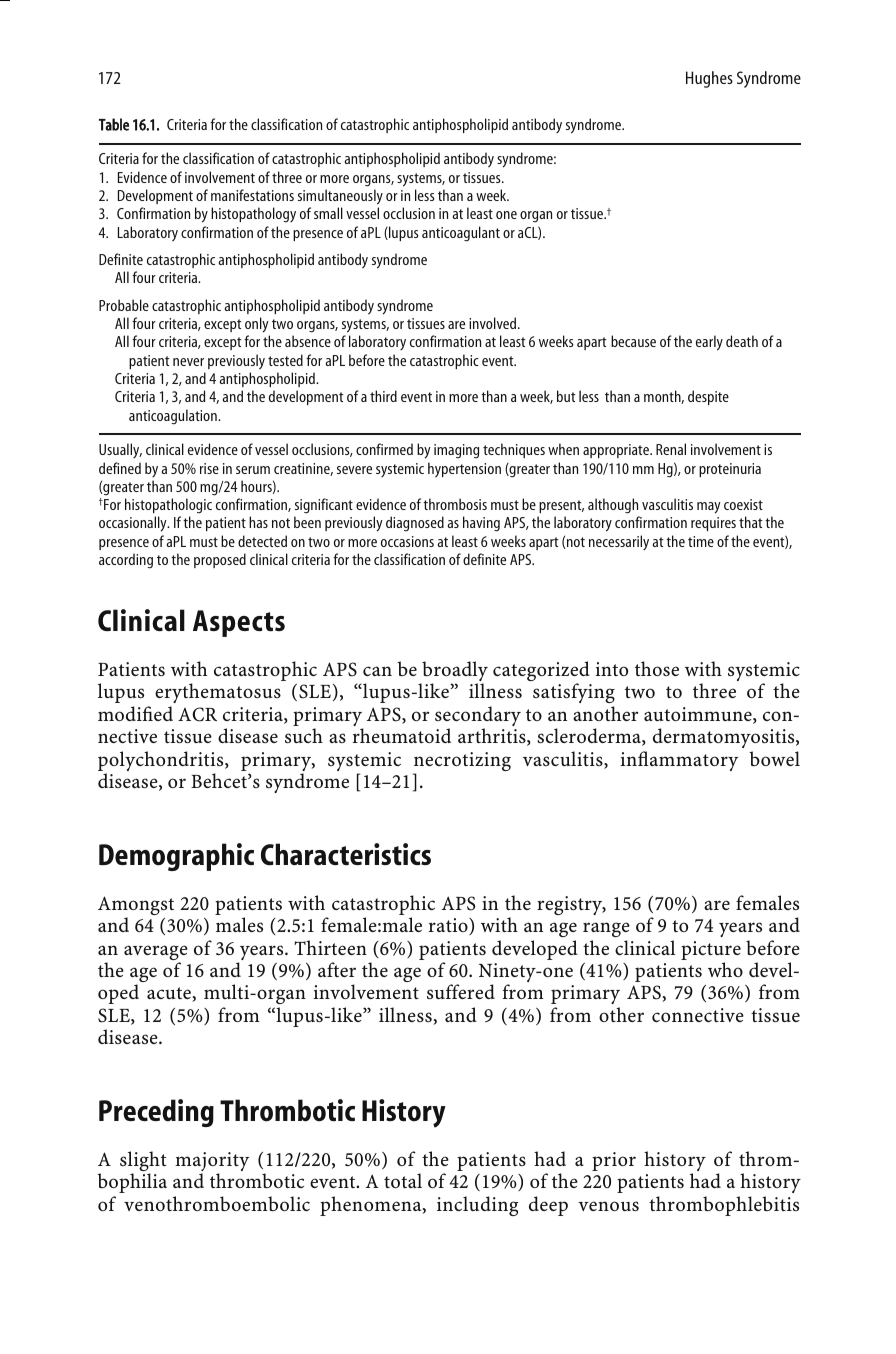 The height and width of the page is (1354, 896). What do you see at coordinates (209, 468) in the page?
I see `rise` at bounding box center [209, 468].
